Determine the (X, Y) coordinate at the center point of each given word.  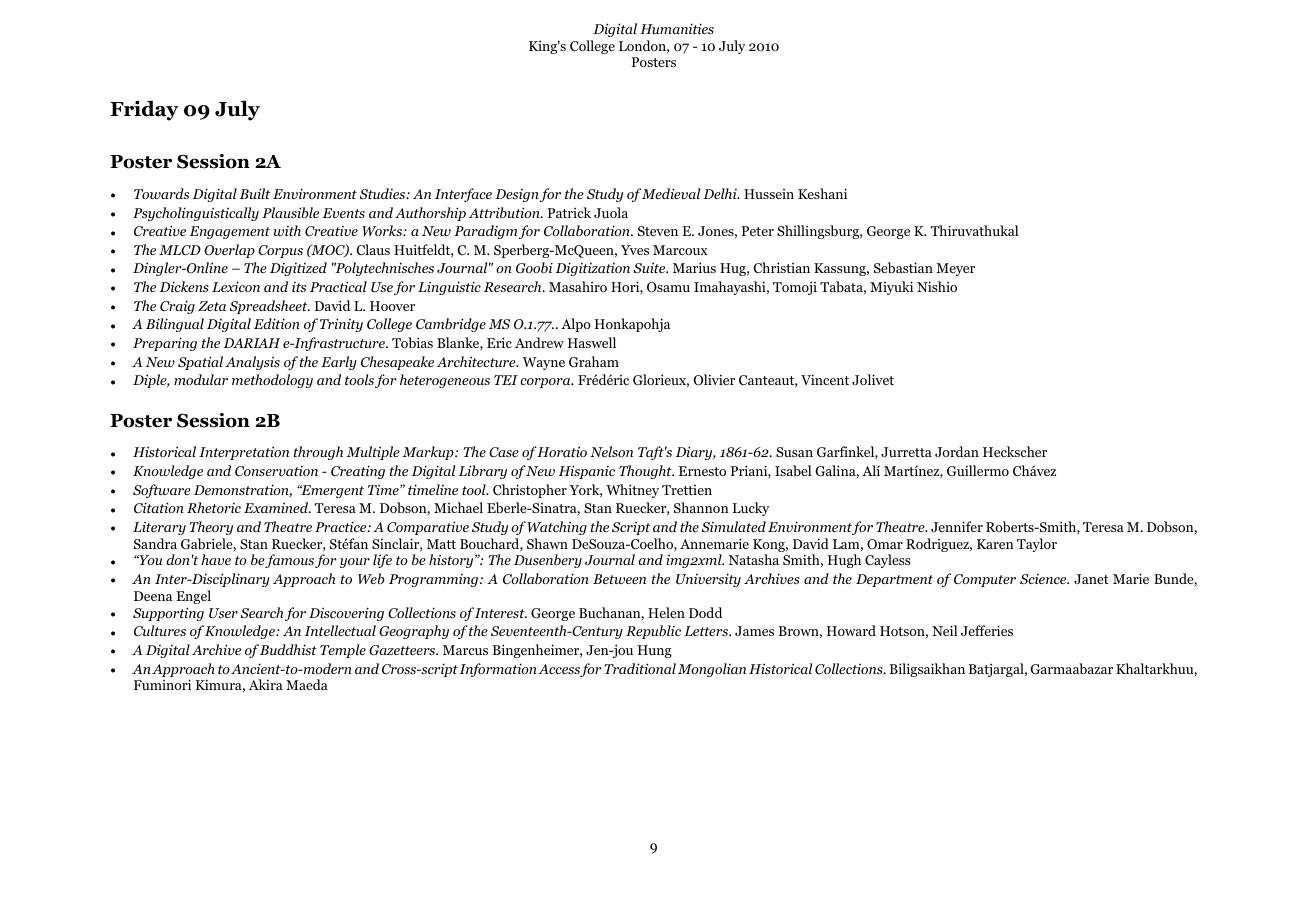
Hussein (769, 194)
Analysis (252, 363)
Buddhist (288, 649)
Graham (594, 361)
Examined (277, 507)
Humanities (677, 28)
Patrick (569, 212)
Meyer (955, 269)
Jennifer (957, 526)
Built (255, 193)
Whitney (632, 491)
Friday (144, 110)
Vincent (825, 379)
